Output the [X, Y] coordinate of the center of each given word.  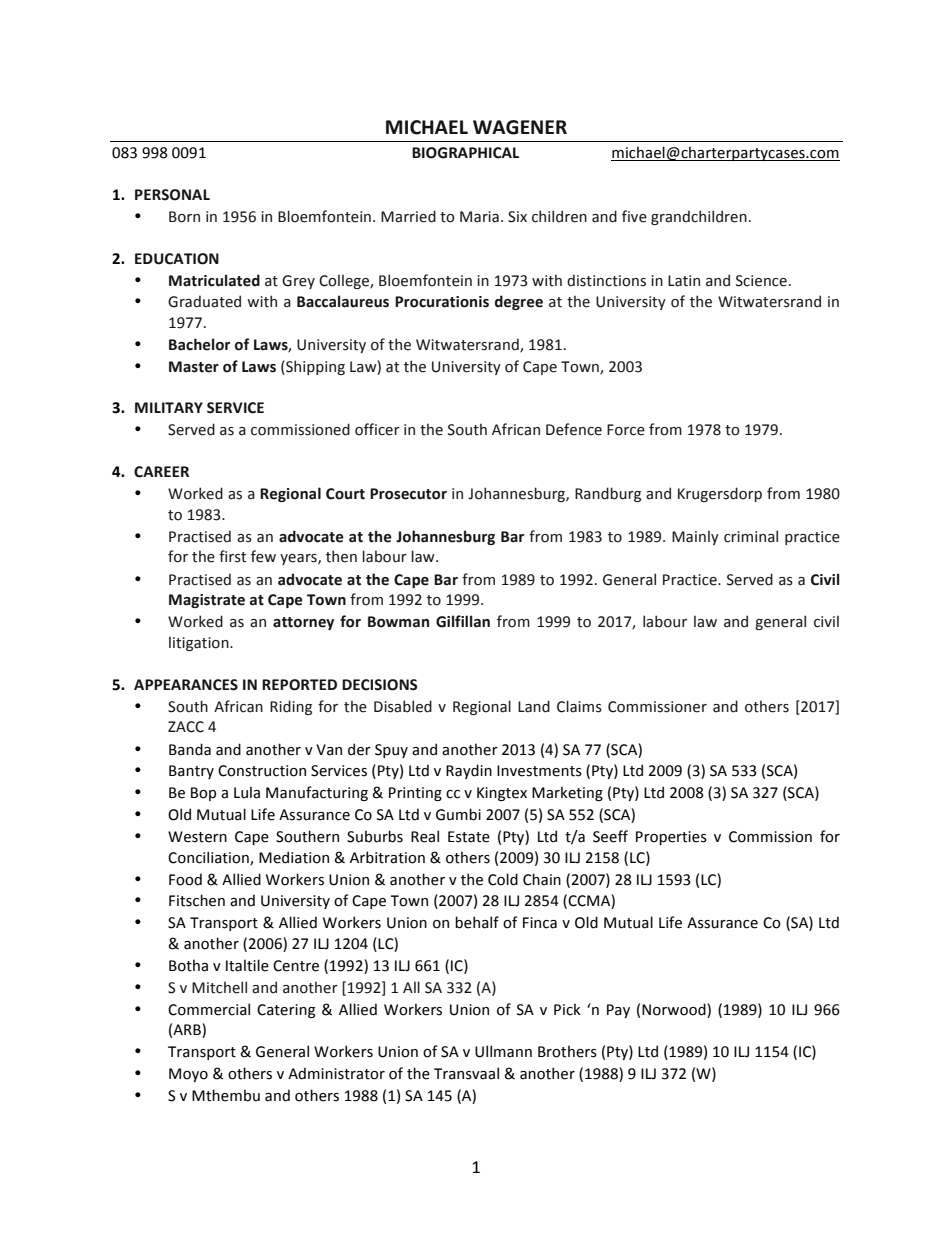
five [634, 216]
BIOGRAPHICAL [465, 153]
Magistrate [207, 601]
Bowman [398, 622]
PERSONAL [172, 195]
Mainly [695, 537]
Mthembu [226, 1095]
